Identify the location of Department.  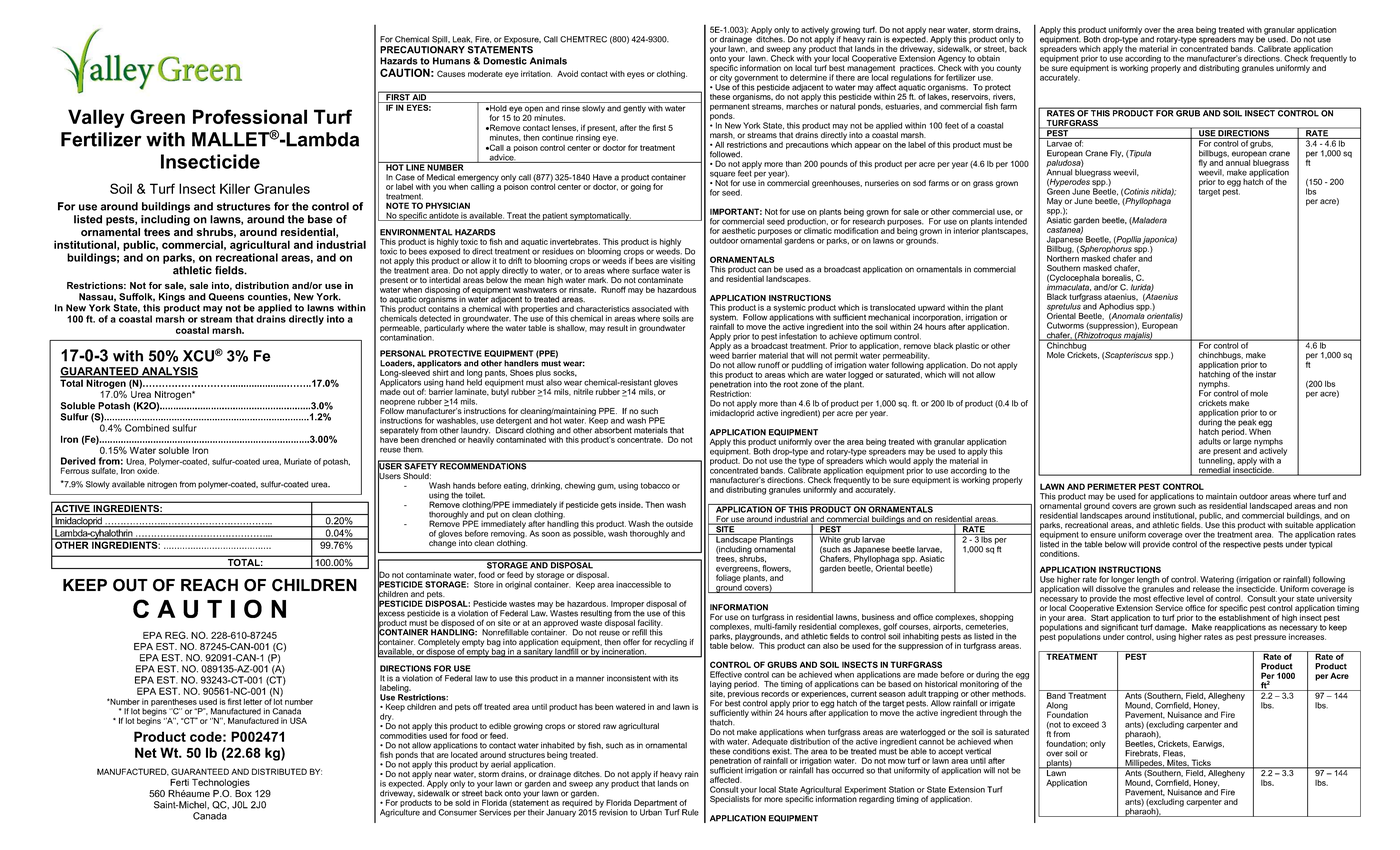
(656, 804).
